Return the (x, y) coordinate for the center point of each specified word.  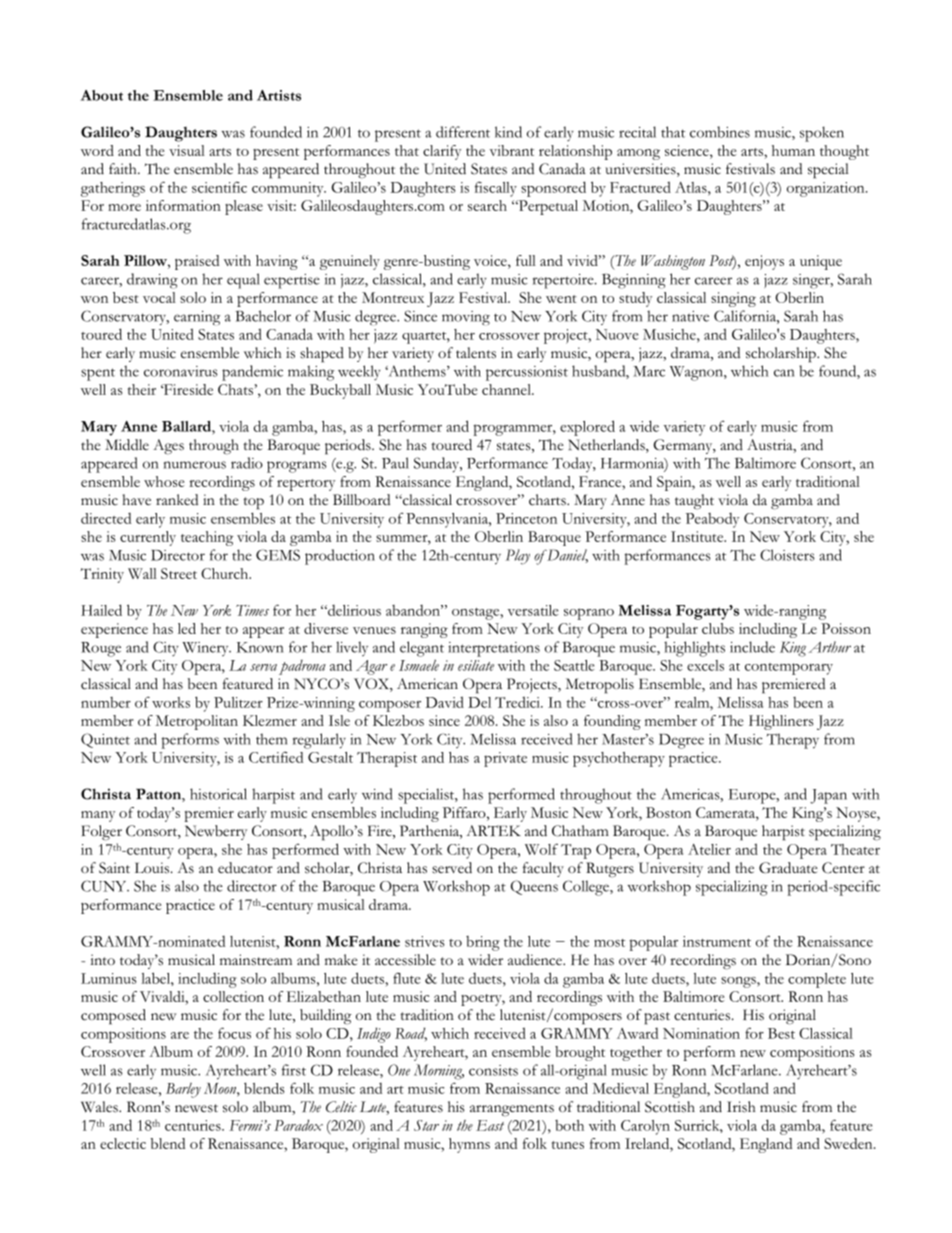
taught (694, 502)
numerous (195, 465)
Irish (741, 1107)
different (463, 132)
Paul (395, 463)
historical (218, 794)
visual (187, 150)
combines (720, 132)
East (490, 1125)
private (505, 759)
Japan (828, 796)
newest (196, 1108)
